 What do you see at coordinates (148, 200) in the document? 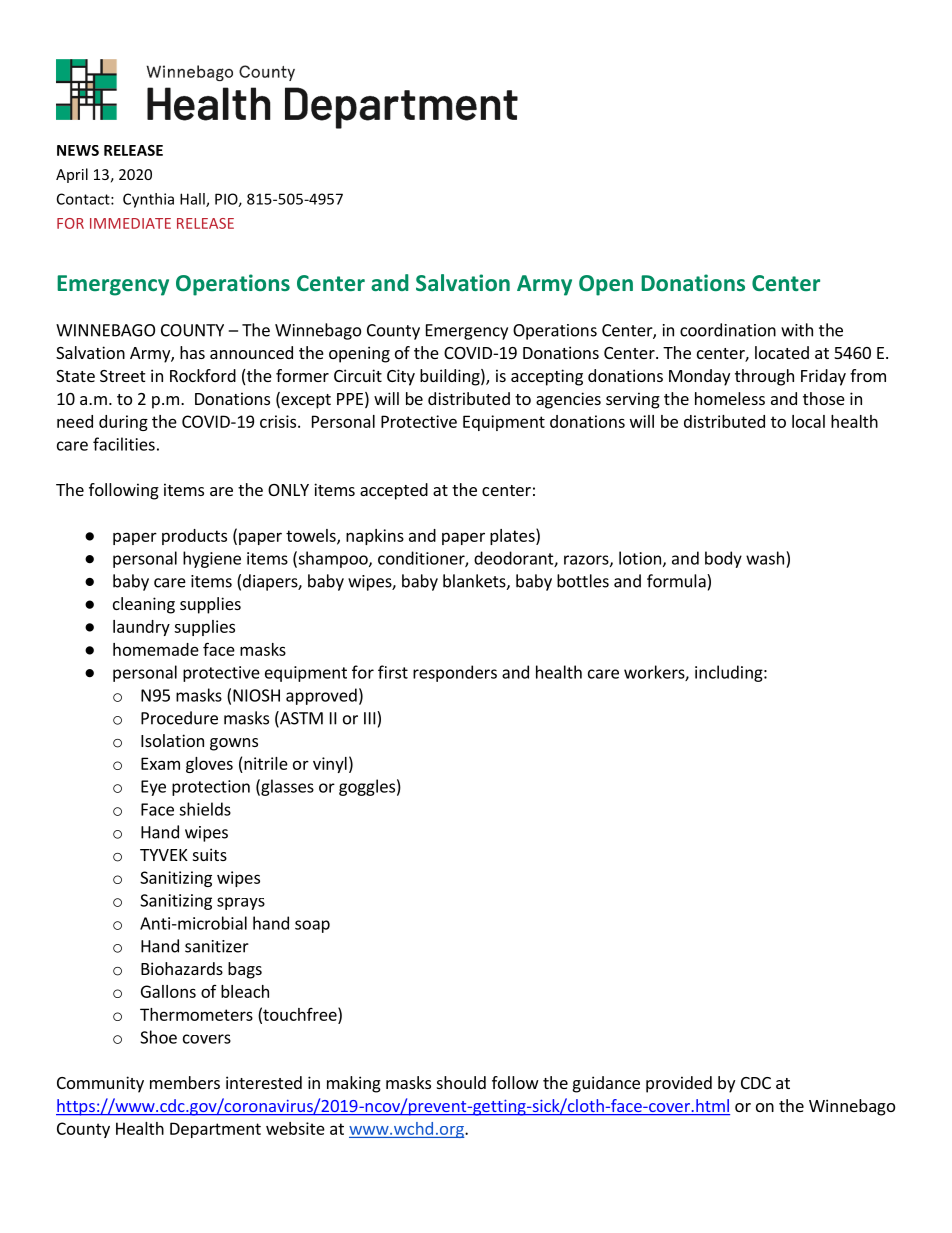
I see `Cynthia` at bounding box center [148, 200].
